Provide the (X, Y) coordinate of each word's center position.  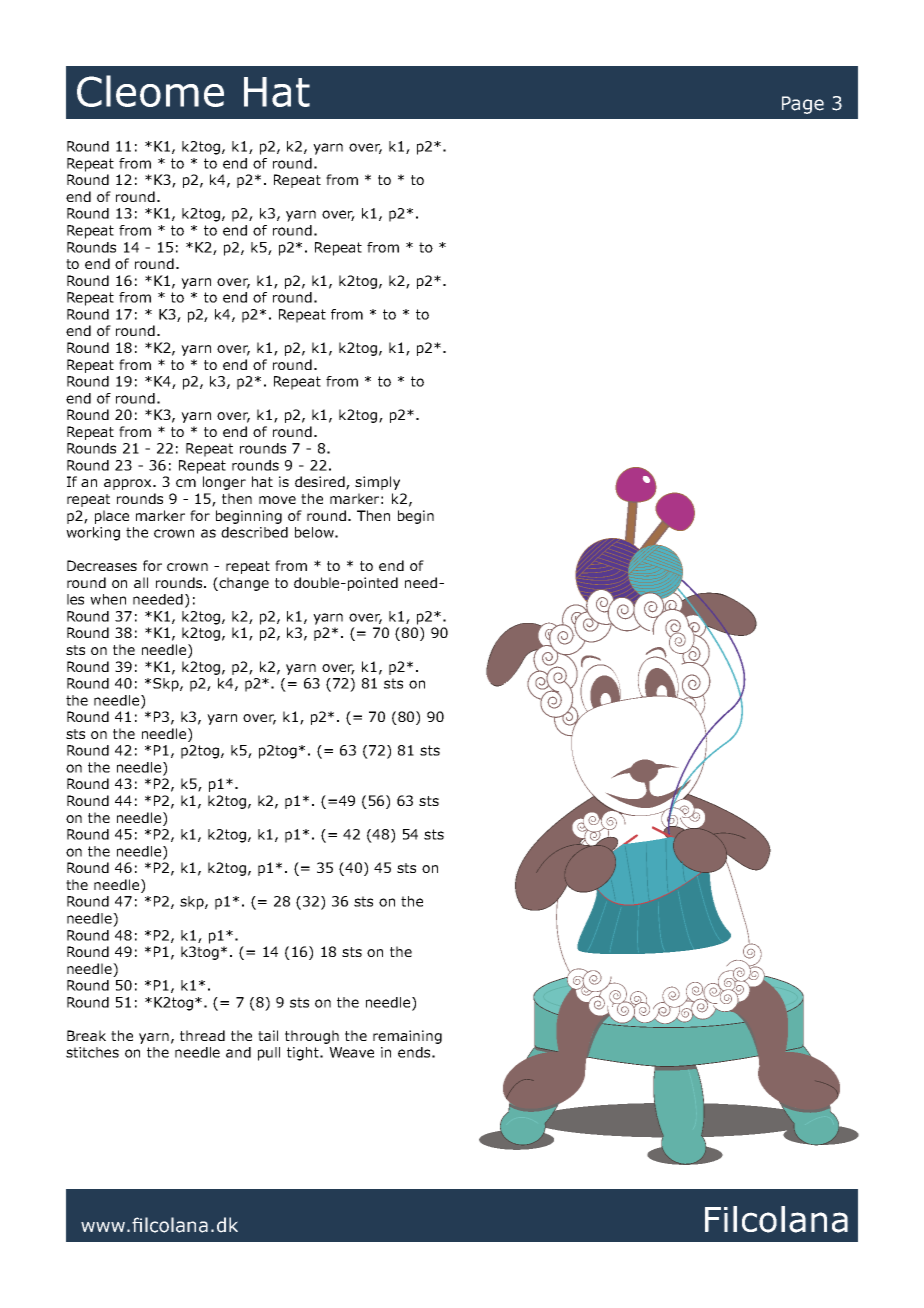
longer (224, 483)
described (254, 532)
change (244, 584)
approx (129, 484)
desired (321, 483)
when (108, 599)
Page (803, 105)
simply (377, 483)
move (277, 500)
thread (202, 1035)
